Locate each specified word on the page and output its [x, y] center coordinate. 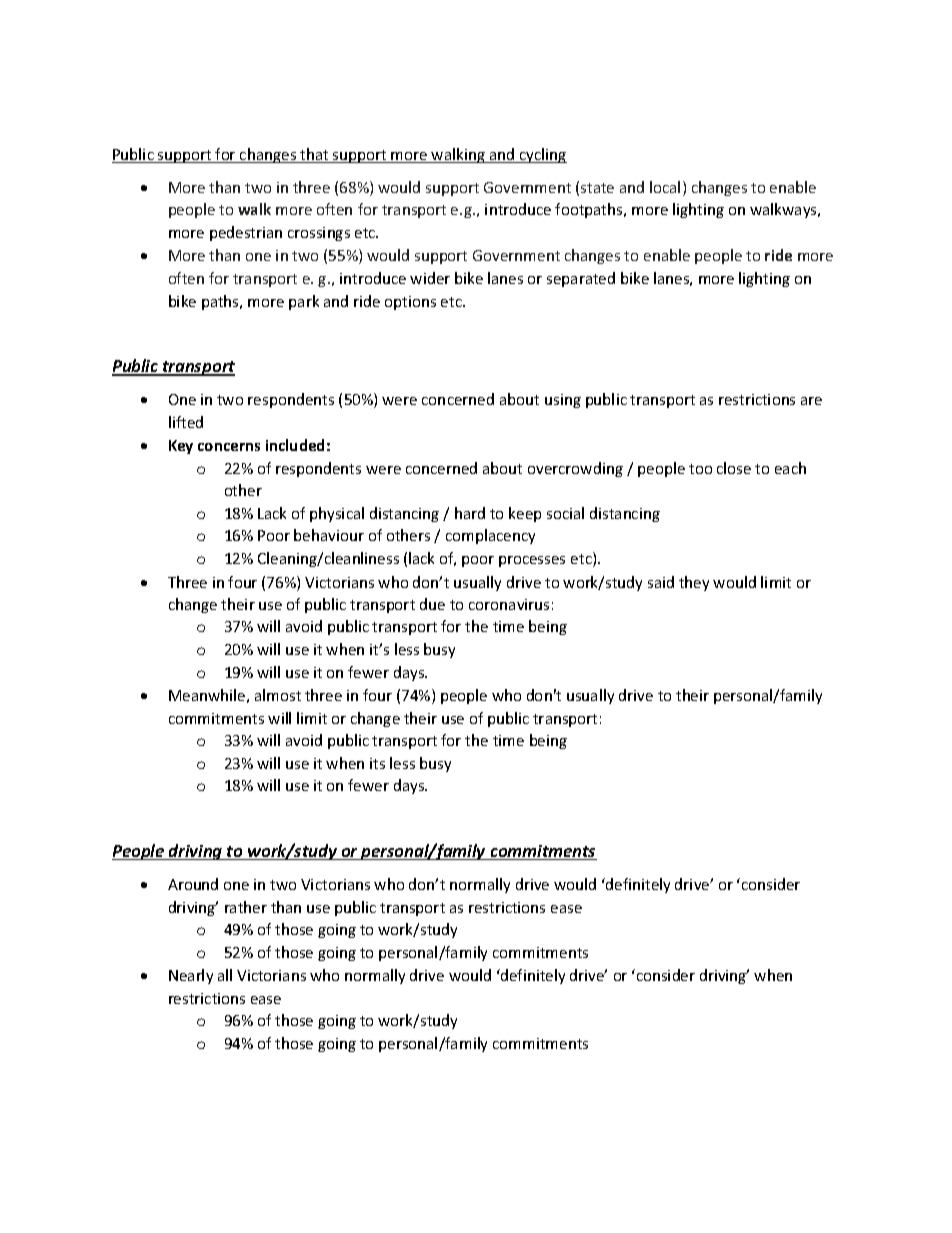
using [563, 401]
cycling [542, 155]
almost [278, 695]
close [734, 468]
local [665, 187]
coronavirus [509, 604]
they [694, 583]
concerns [229, 447]
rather [246, 907]
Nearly [191, 976]
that [314, 155]
